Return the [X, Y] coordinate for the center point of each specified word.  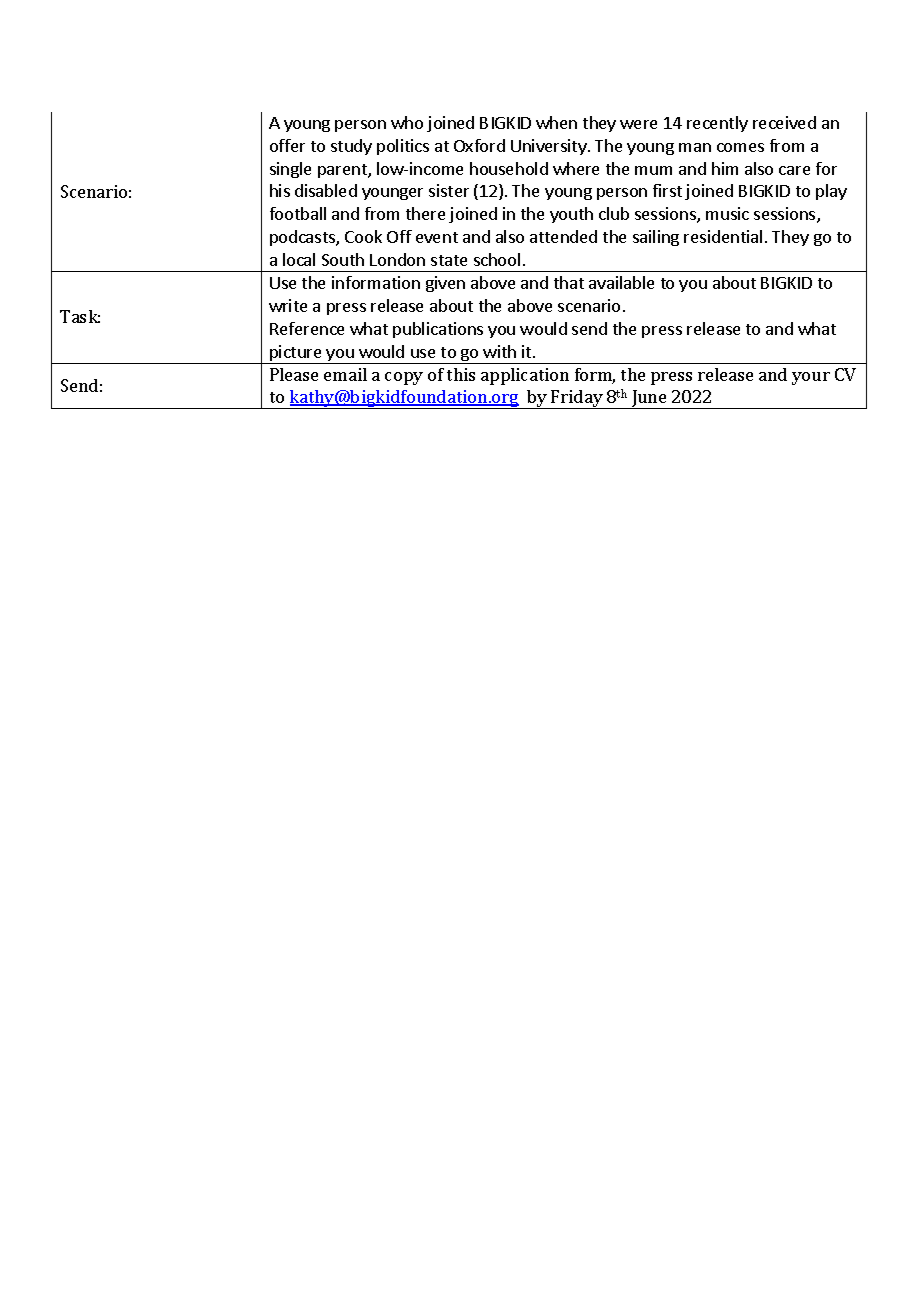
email [345, 374]
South [343, 259]
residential [723, 236]
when [556, 122]
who [407, 122]
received [784, 122]
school [497, 259]
